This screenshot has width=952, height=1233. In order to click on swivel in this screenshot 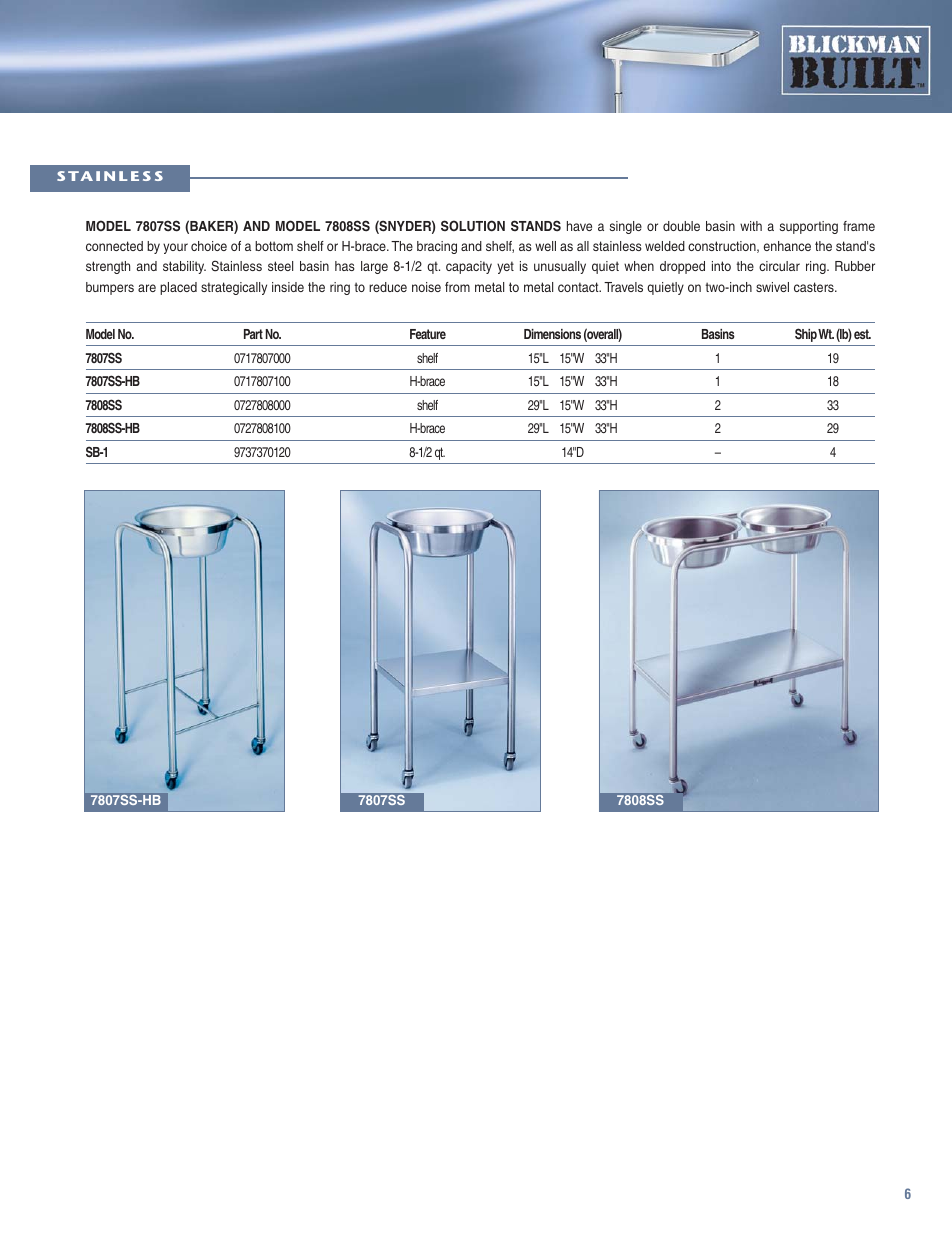, I will do `click(772, 287)`.
